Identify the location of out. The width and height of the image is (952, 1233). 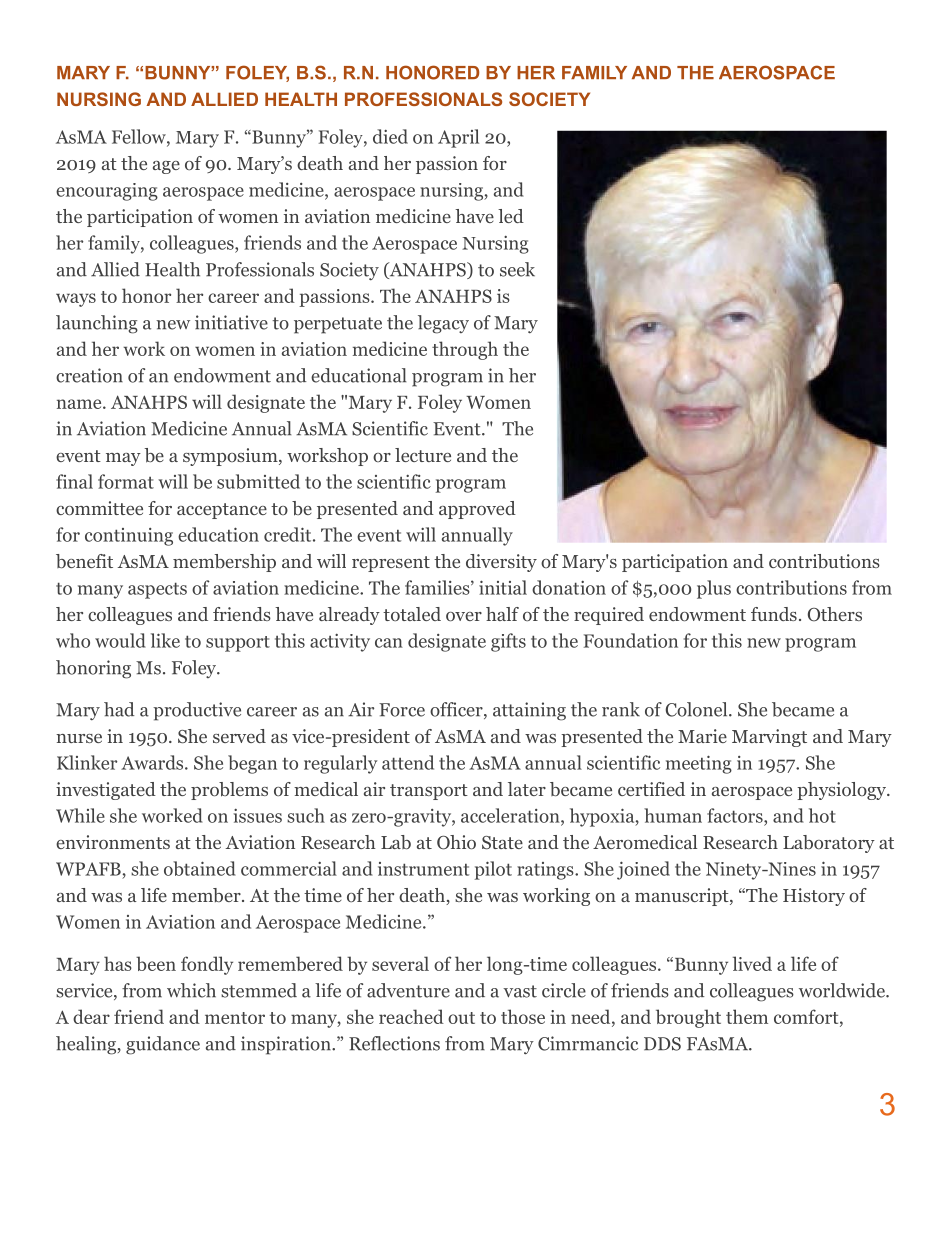
(461, 1018).
